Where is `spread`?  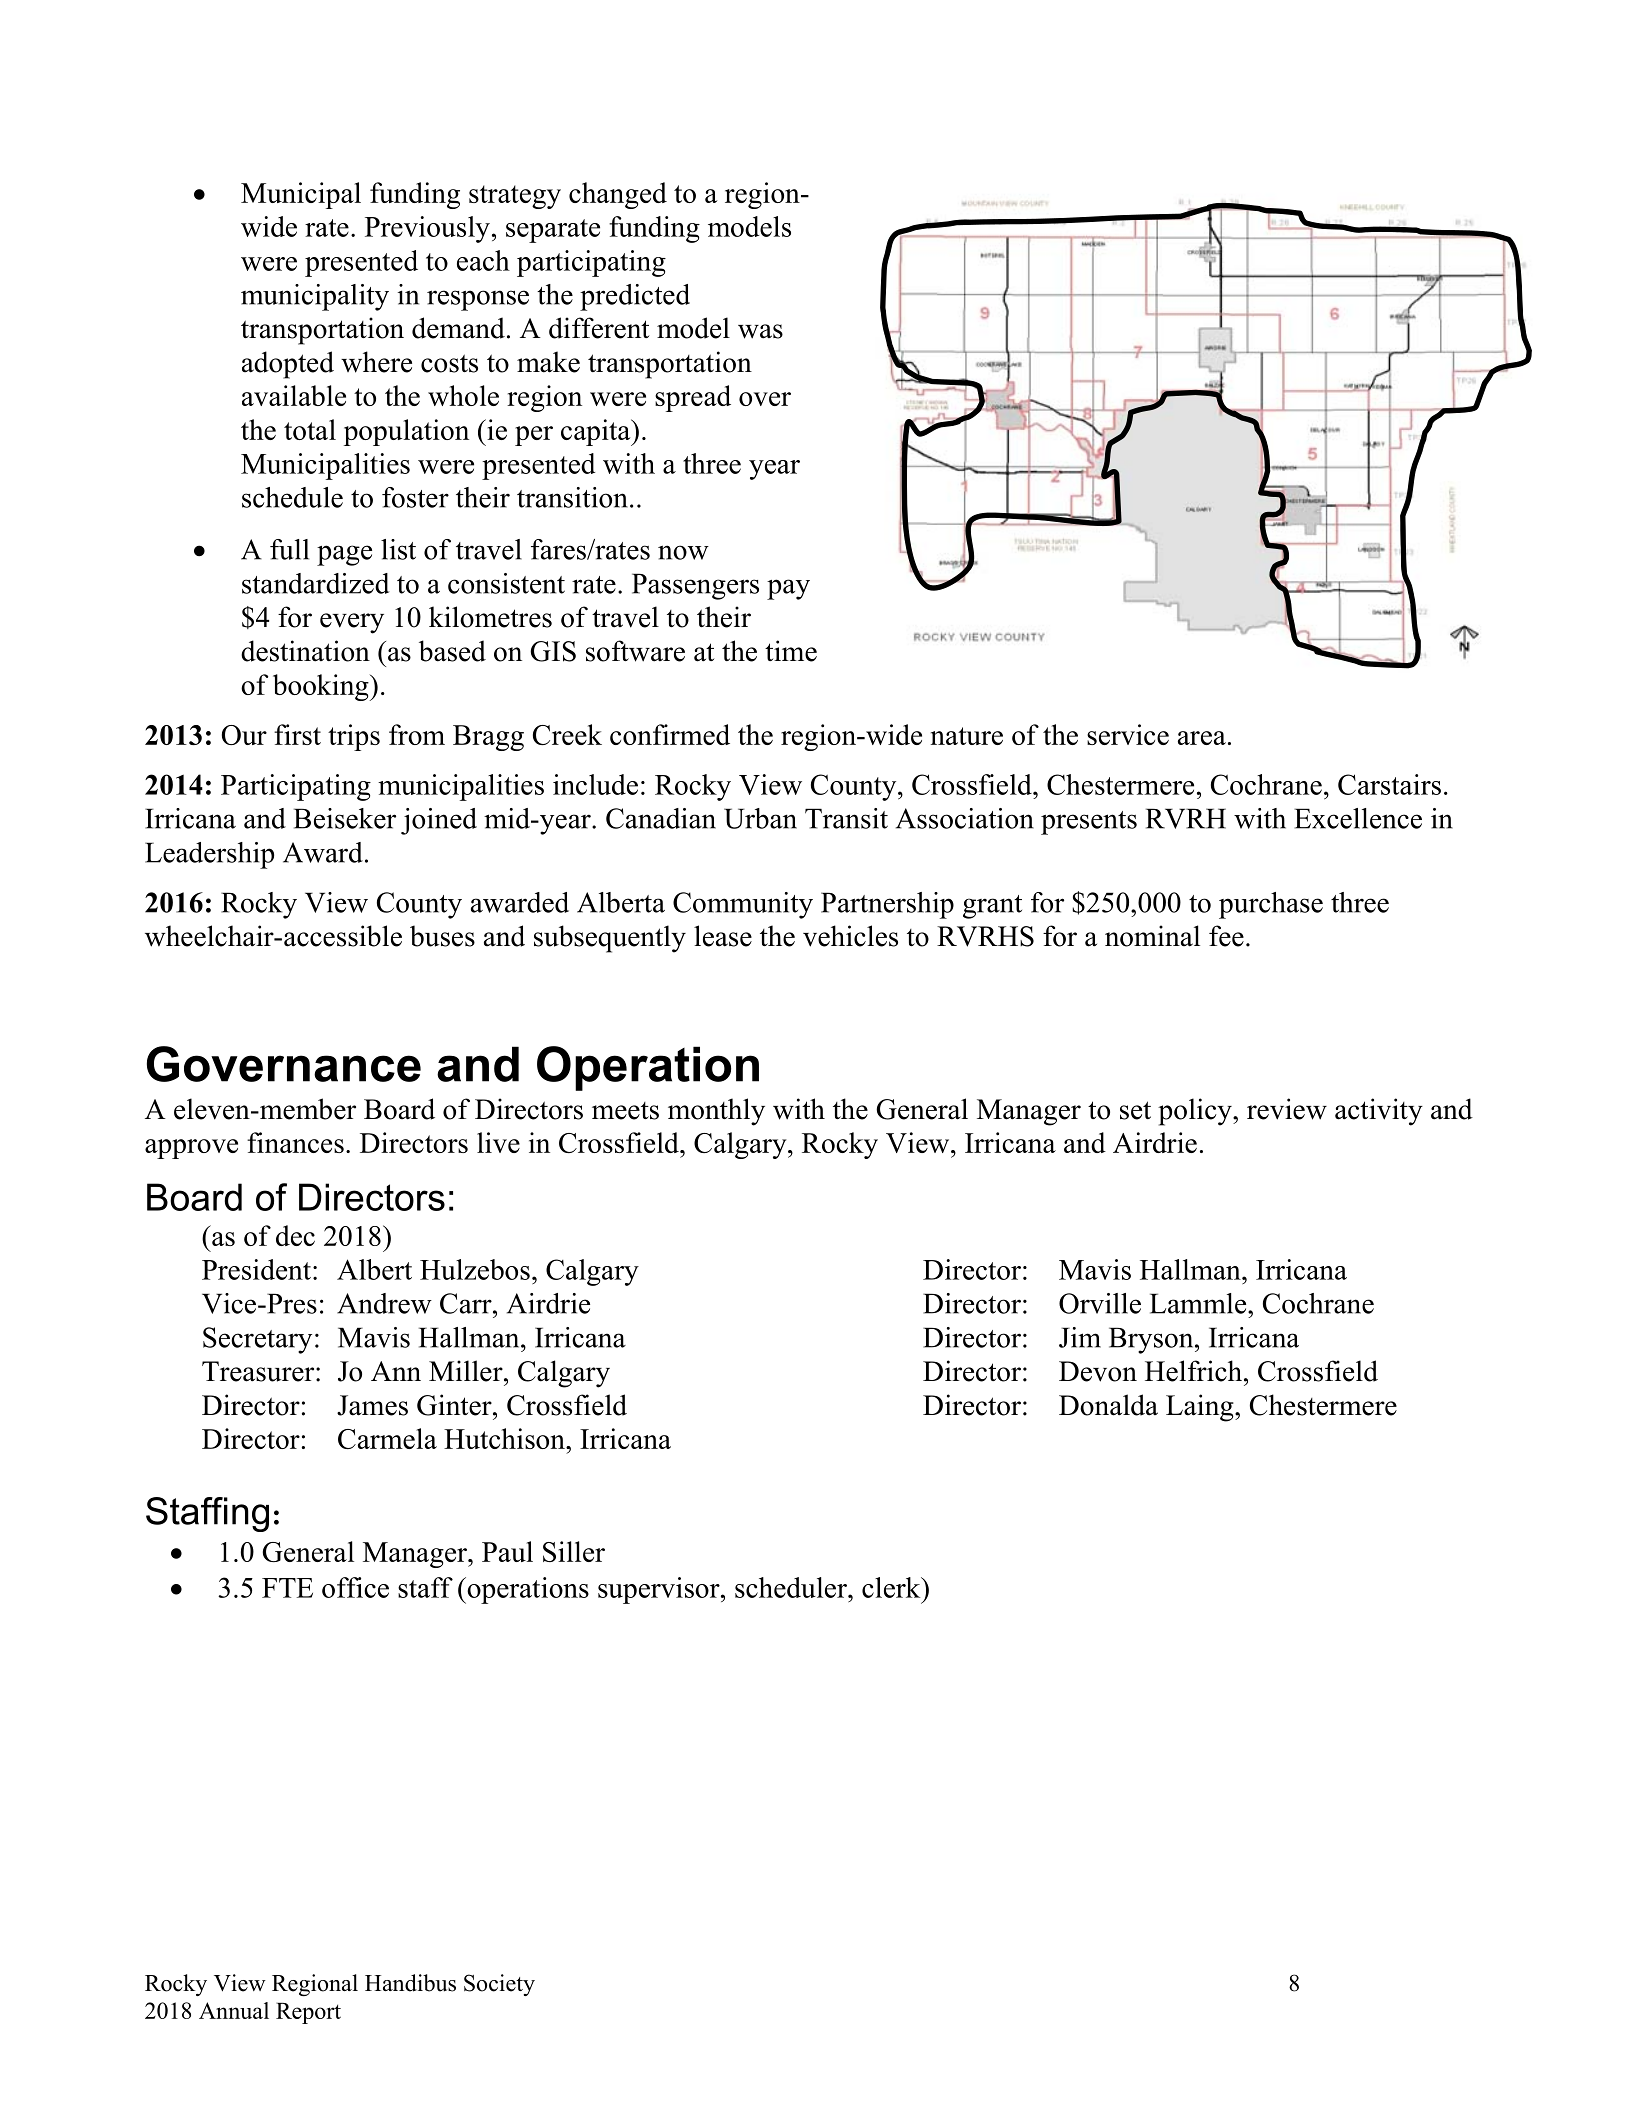 spread is located at coordinates (693, 398).
